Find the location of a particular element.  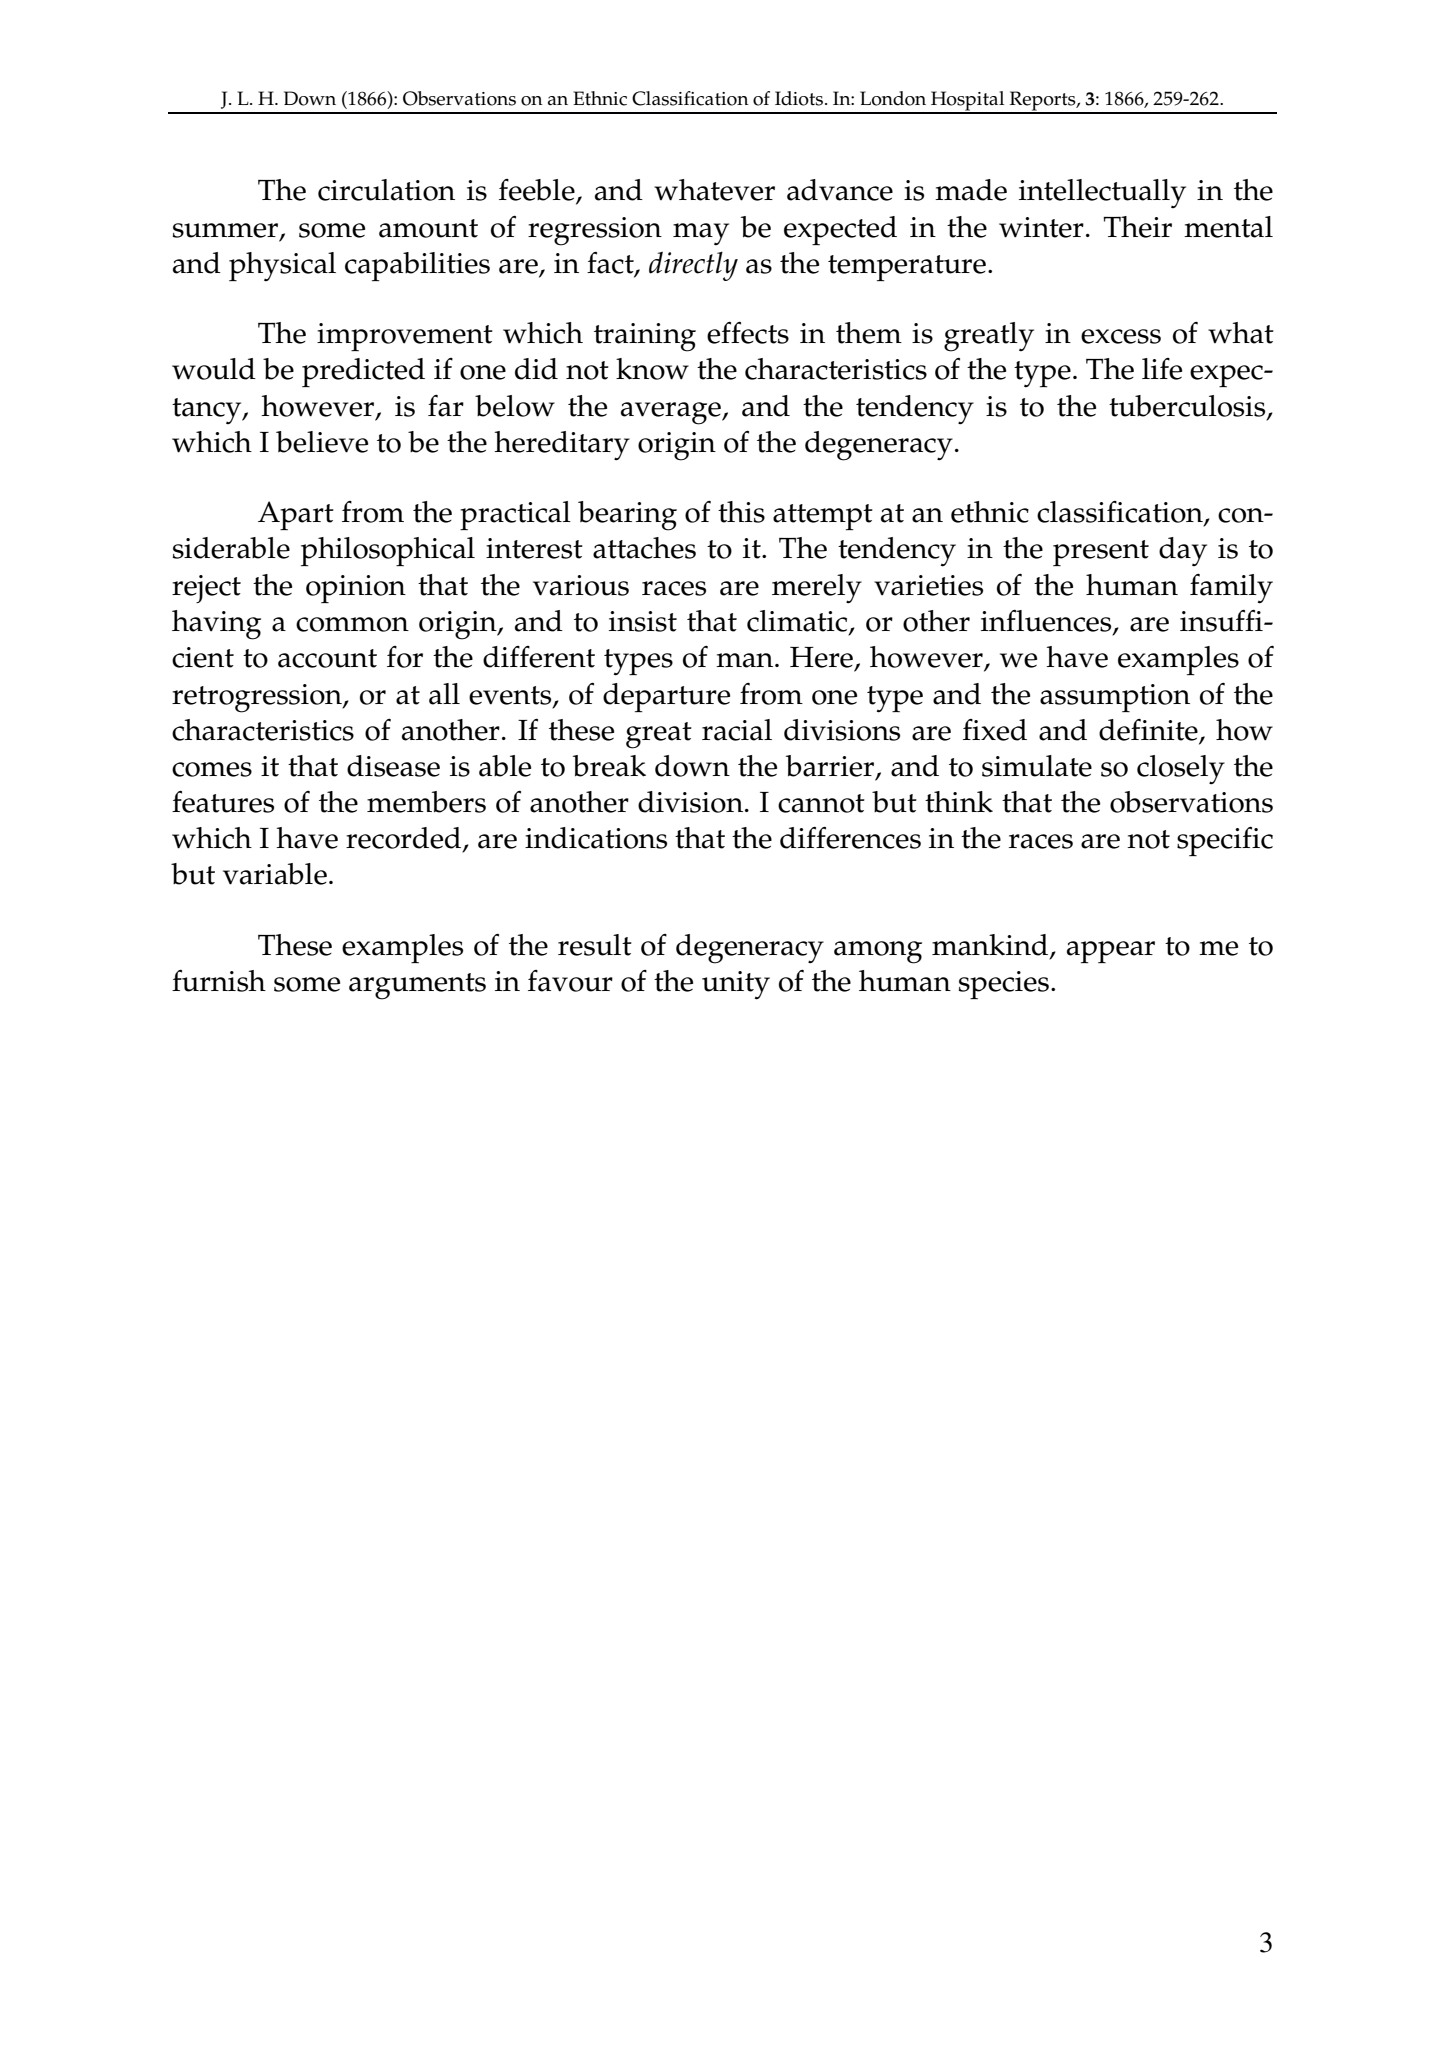

circulation is located at coordinates (386, 190).
